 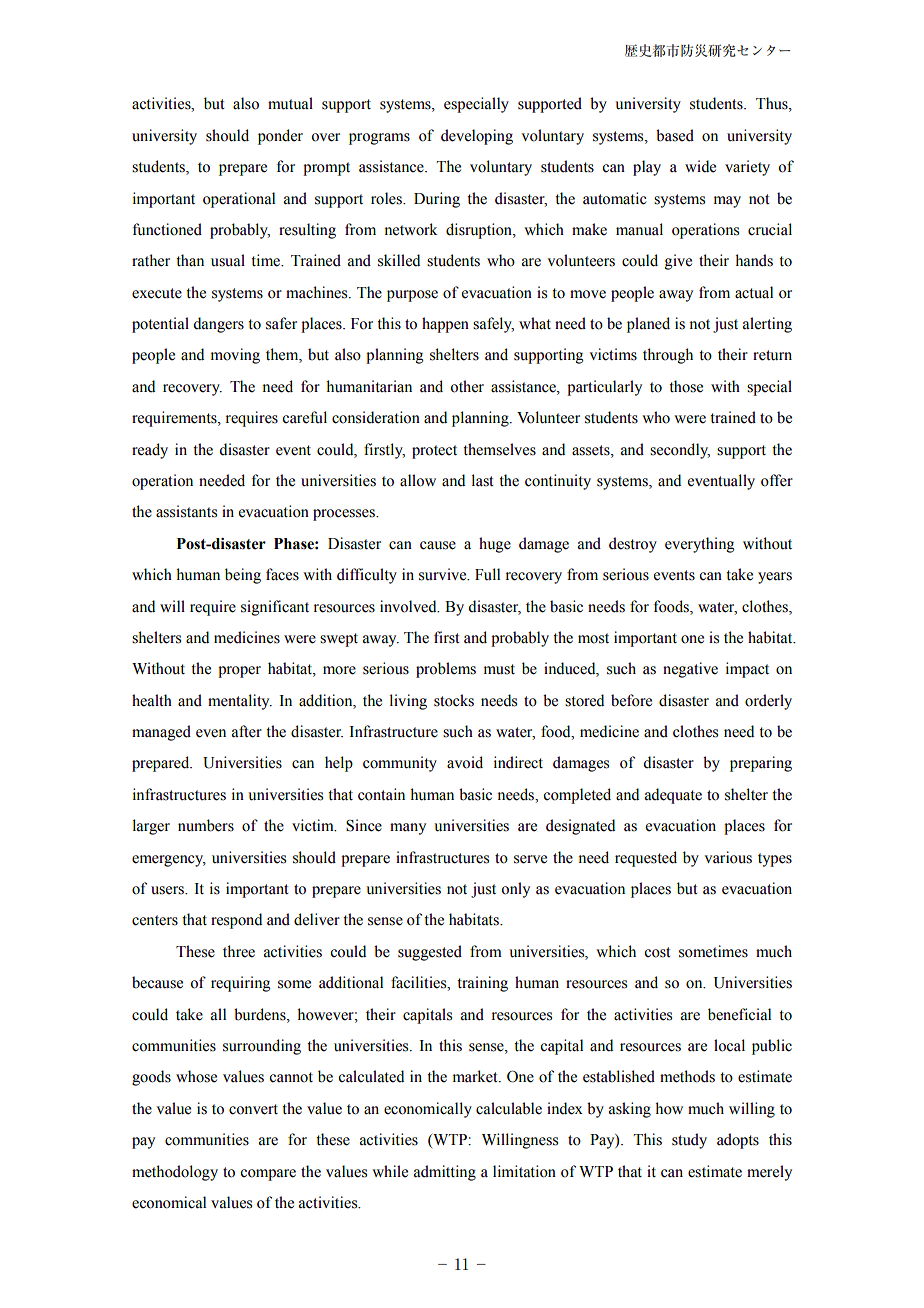 I want to click on convert, so click(x=253, y=1109).
